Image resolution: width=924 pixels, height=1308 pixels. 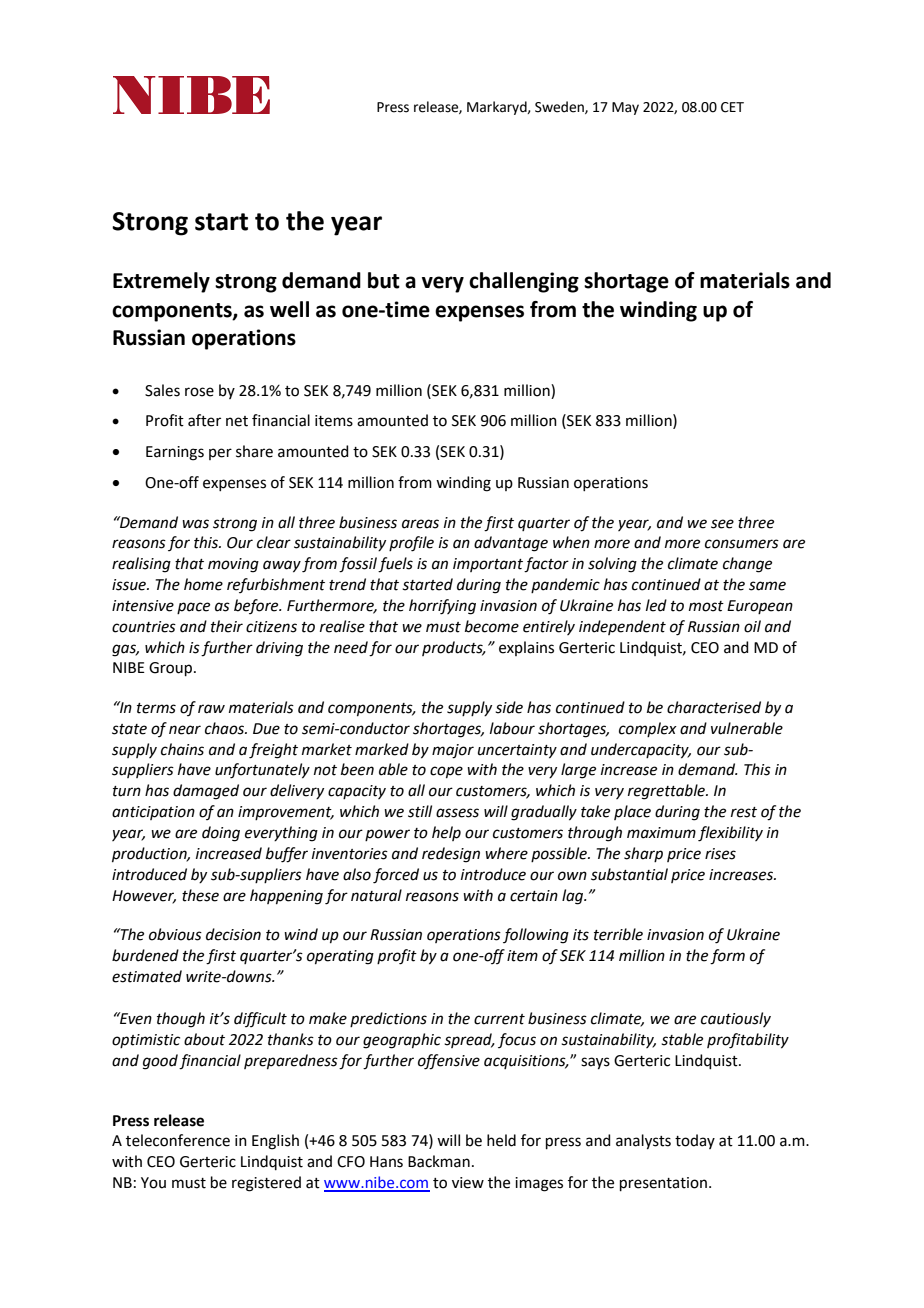 What do you see at coordinates (384, 280) in the document?
I see `but` at bounding box center [384, 280].
